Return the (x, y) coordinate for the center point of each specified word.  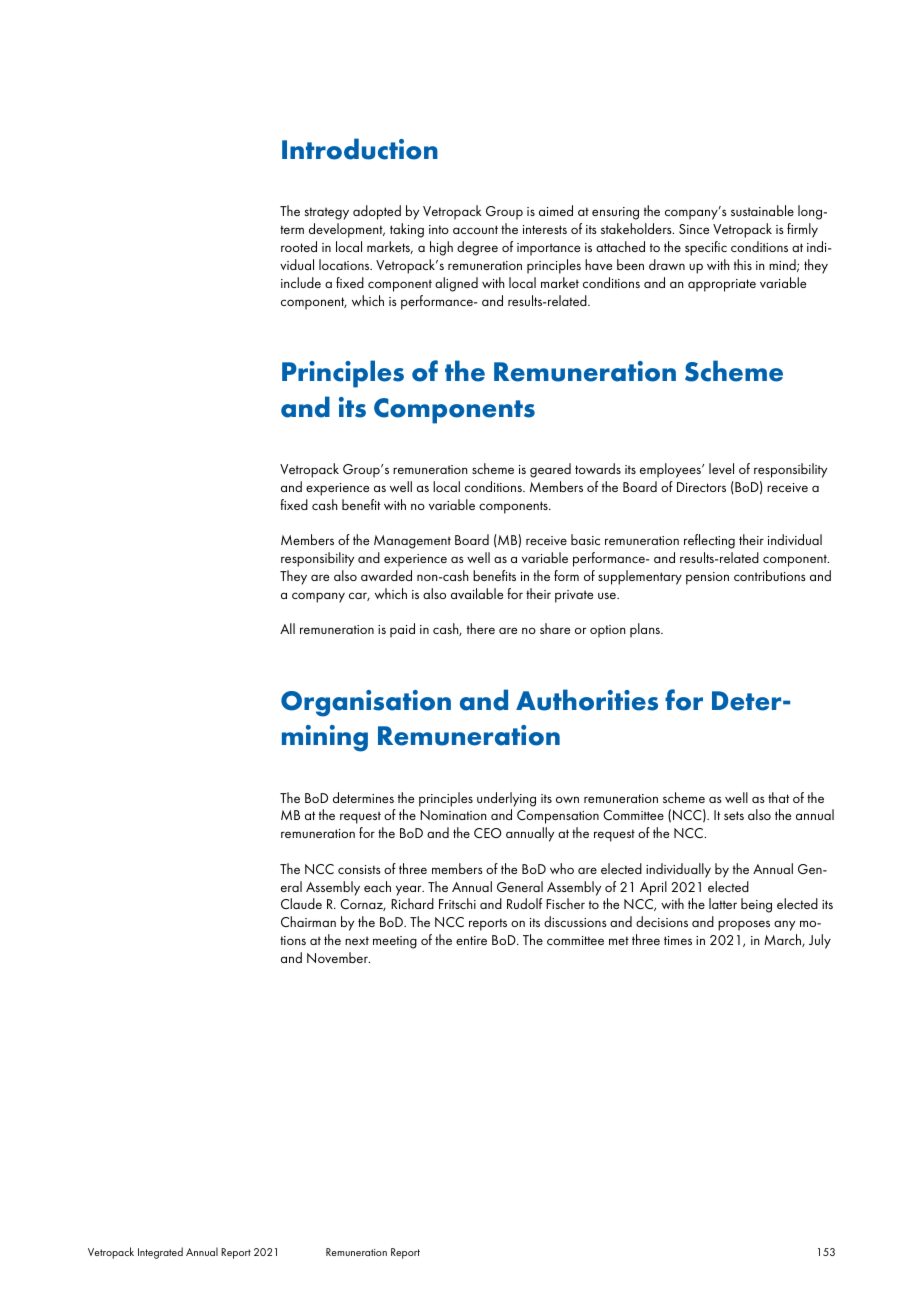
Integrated (160, 1253)
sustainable (762, 210)
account (475, 229)
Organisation (366, 703)
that (778, 797)
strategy (326, 213)
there (481, 628)
